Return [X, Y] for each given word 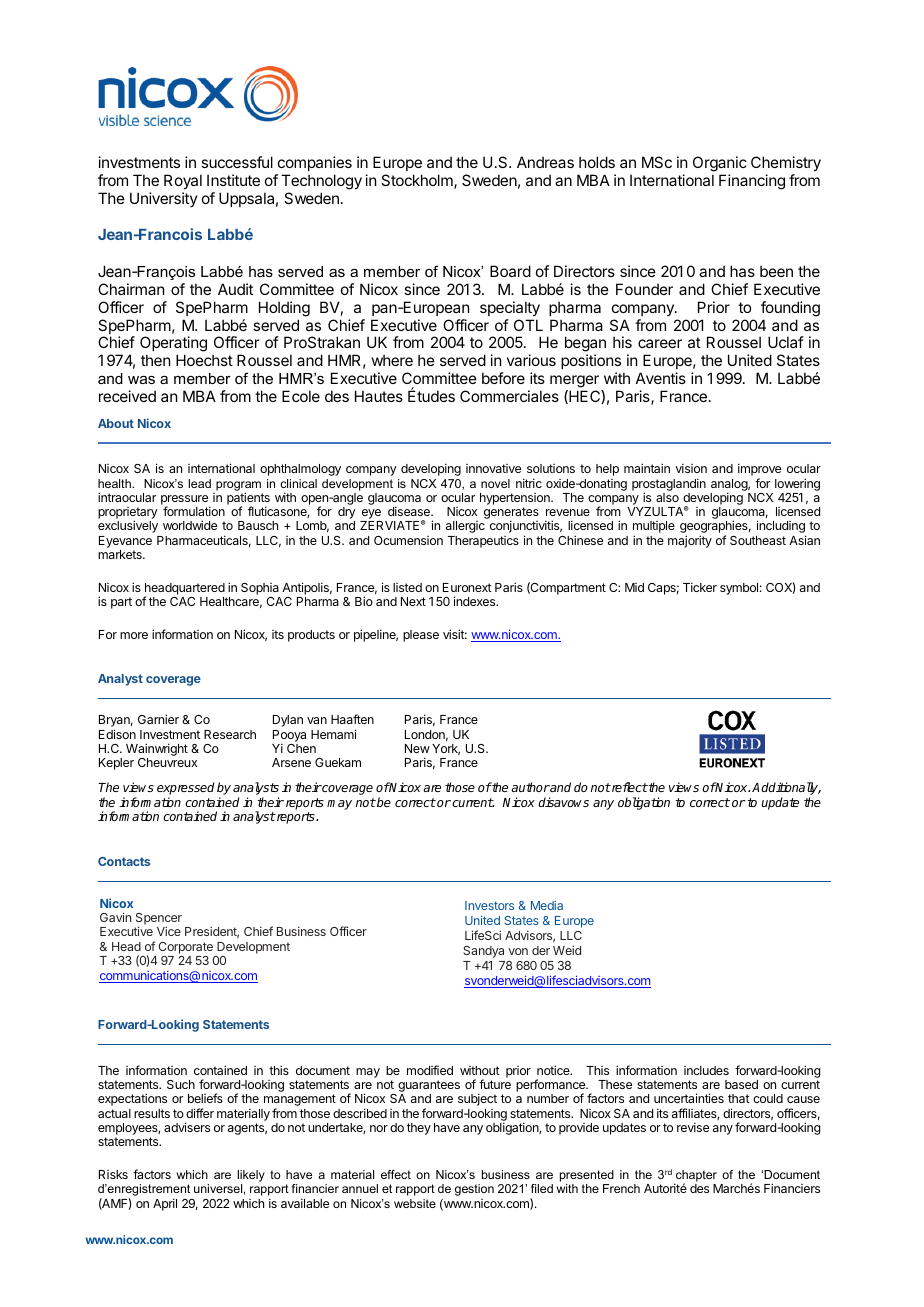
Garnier [158, 719]
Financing [752, 182]
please [421, 636]
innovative [493, 468]
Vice [169, 931]
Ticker [700, 587]
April [165, 1204]
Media [547, 905]
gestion [474, 1190]
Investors [489, 905]
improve [759, 471]
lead [199, 483]
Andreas [545, 162]
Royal [183, 183]
